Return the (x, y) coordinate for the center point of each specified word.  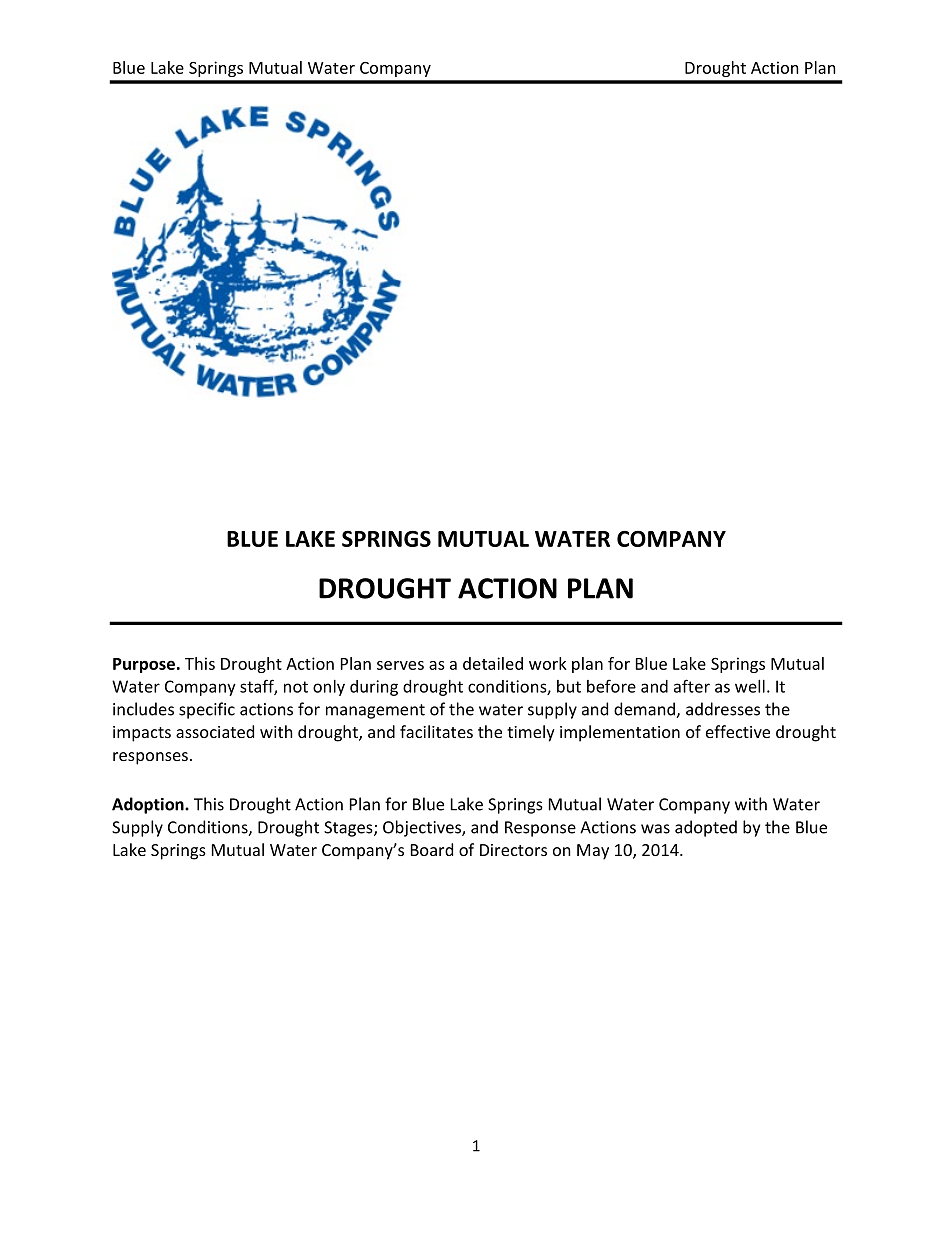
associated (215, 731)
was (655, 829)
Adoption (149, 805)
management (375, 711)
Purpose (144, 665)
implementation (620, 733)
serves (400, 665)
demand (645, 710)
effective (738, 731)
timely (531, 733)
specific (207, 710)
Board (432, 849)
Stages (349, 829)
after (692, 686)
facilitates (436, 731)
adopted (706, 828)
